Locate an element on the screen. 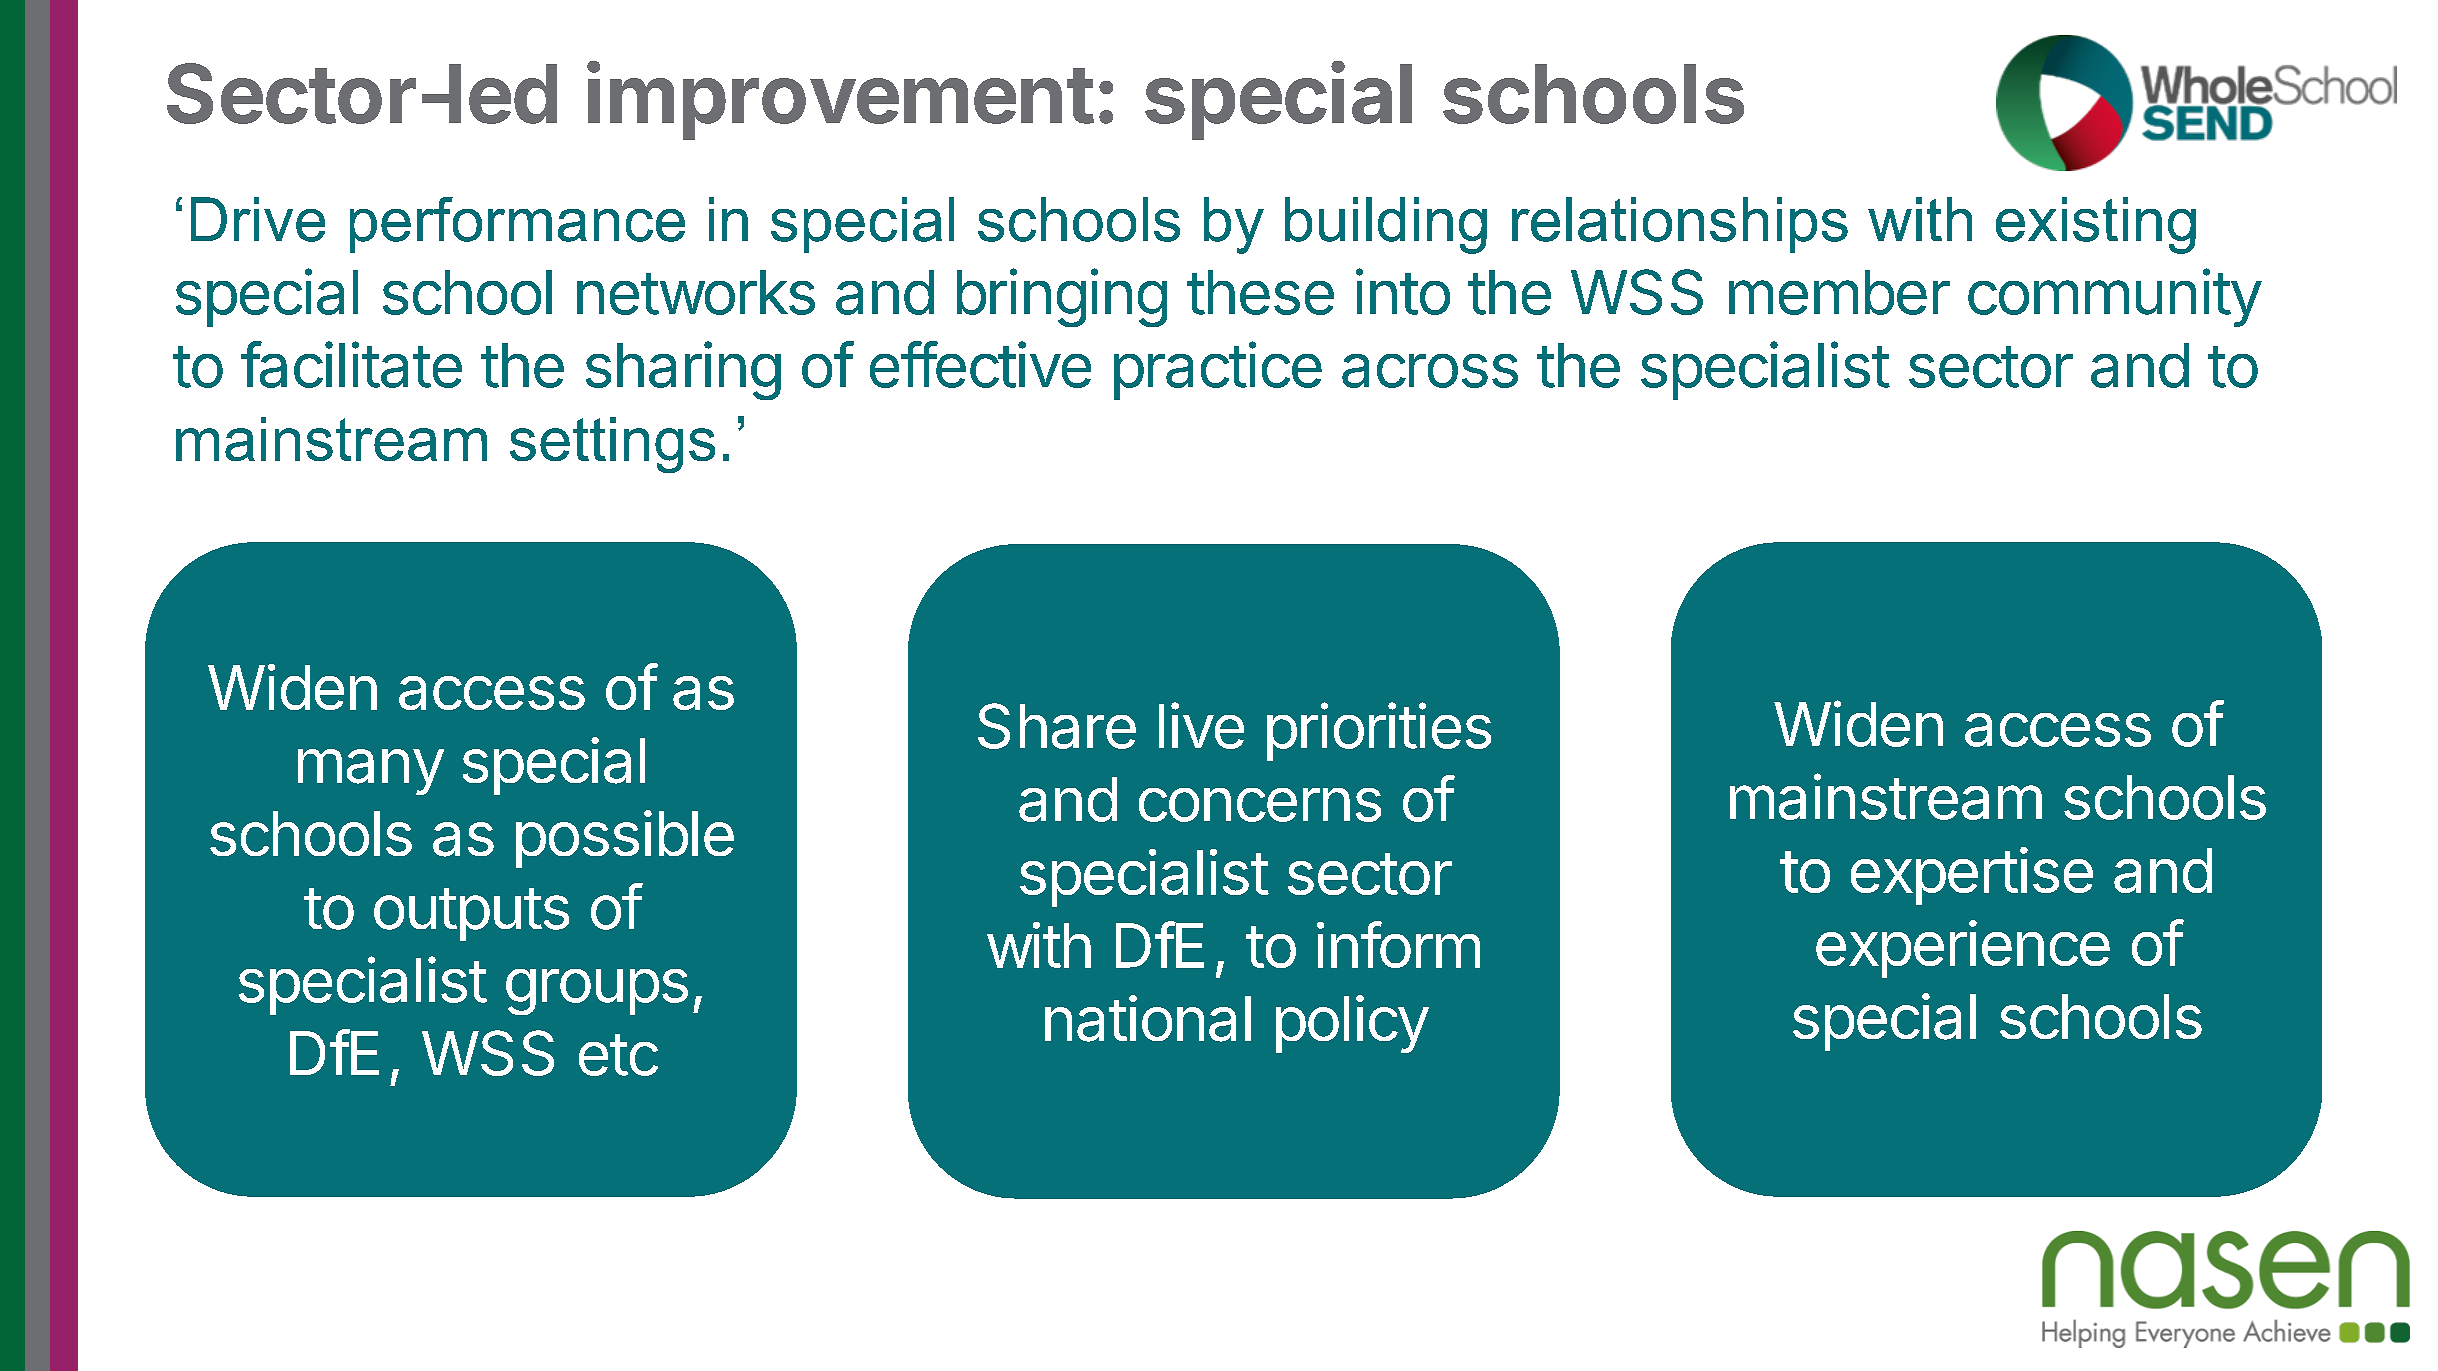 The width and height of the screenshot is (2438, 1371). practice is located at coordinates (1218, 370).
